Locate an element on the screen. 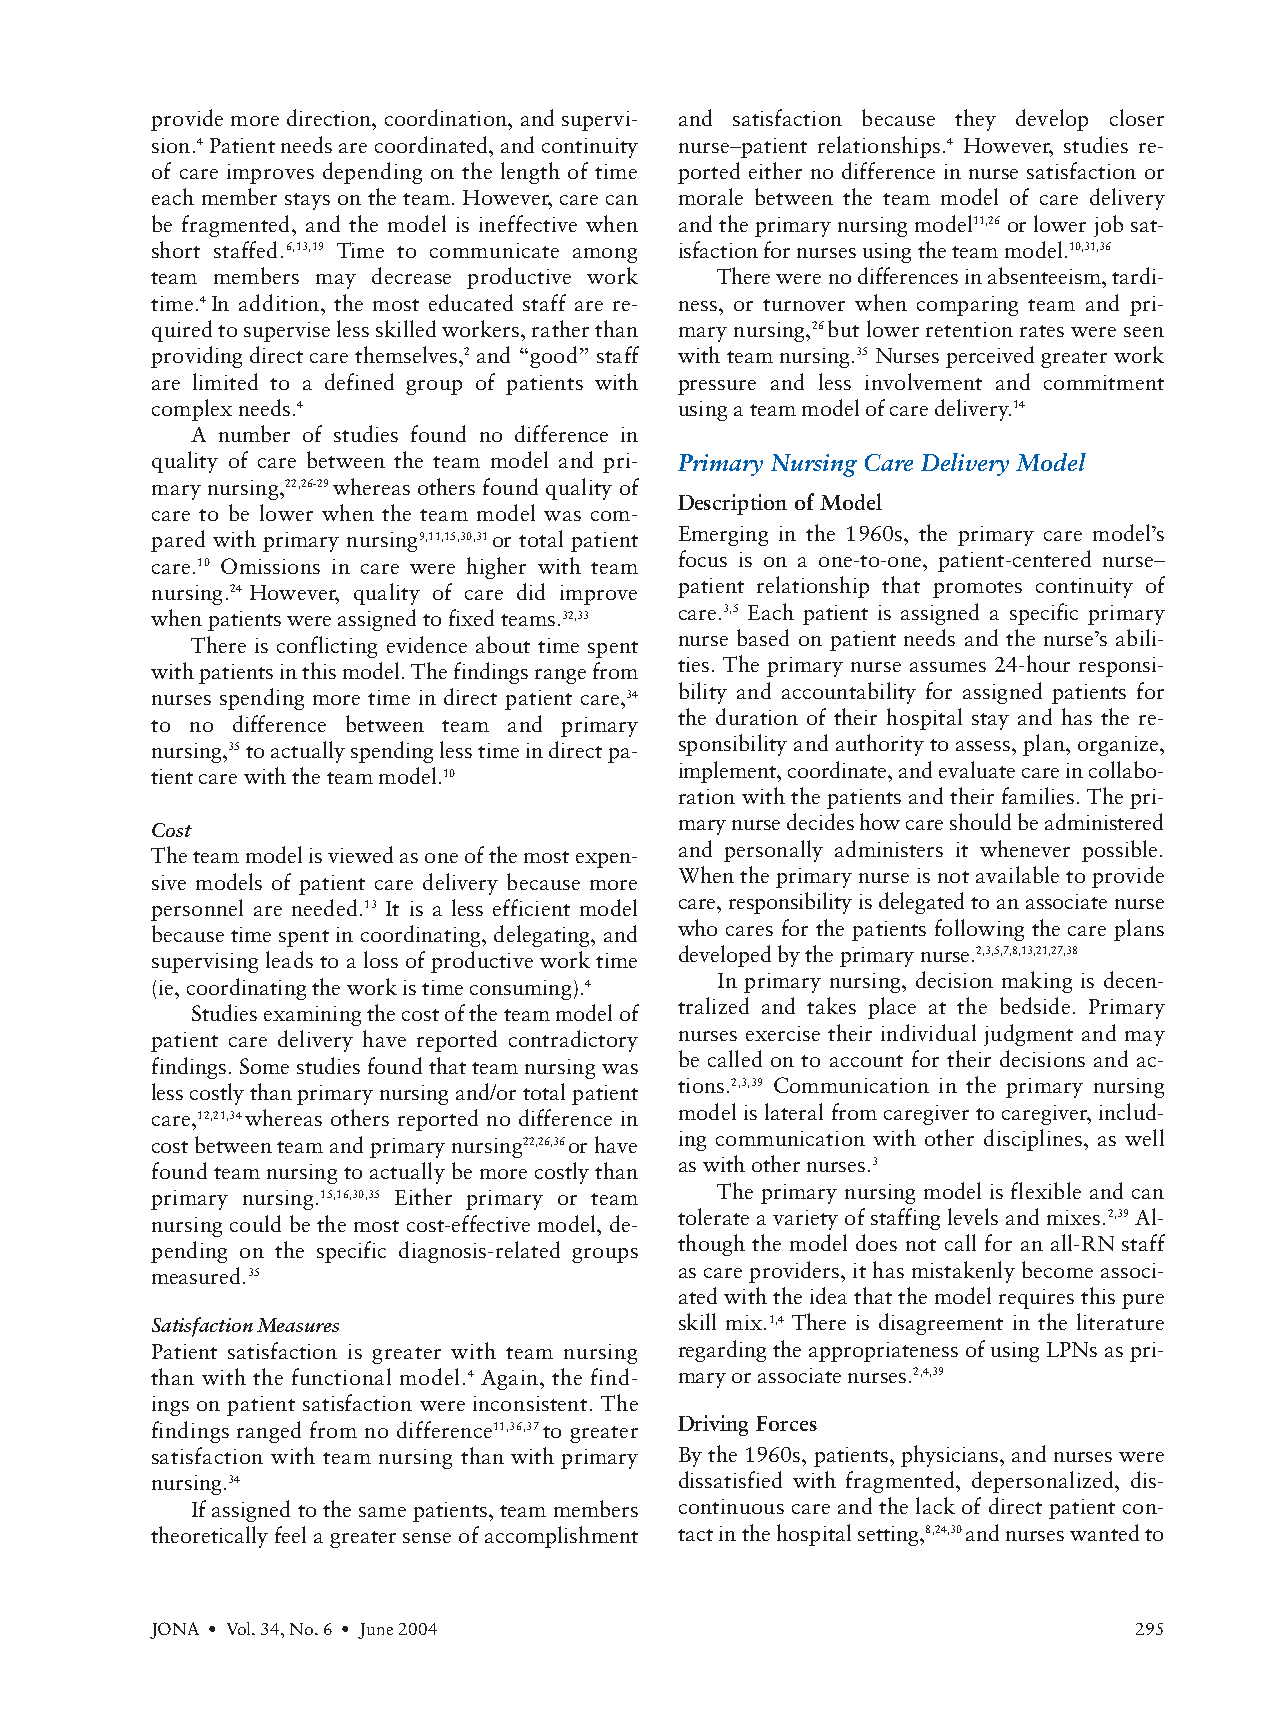  who is located at coordinates (697, 927).
